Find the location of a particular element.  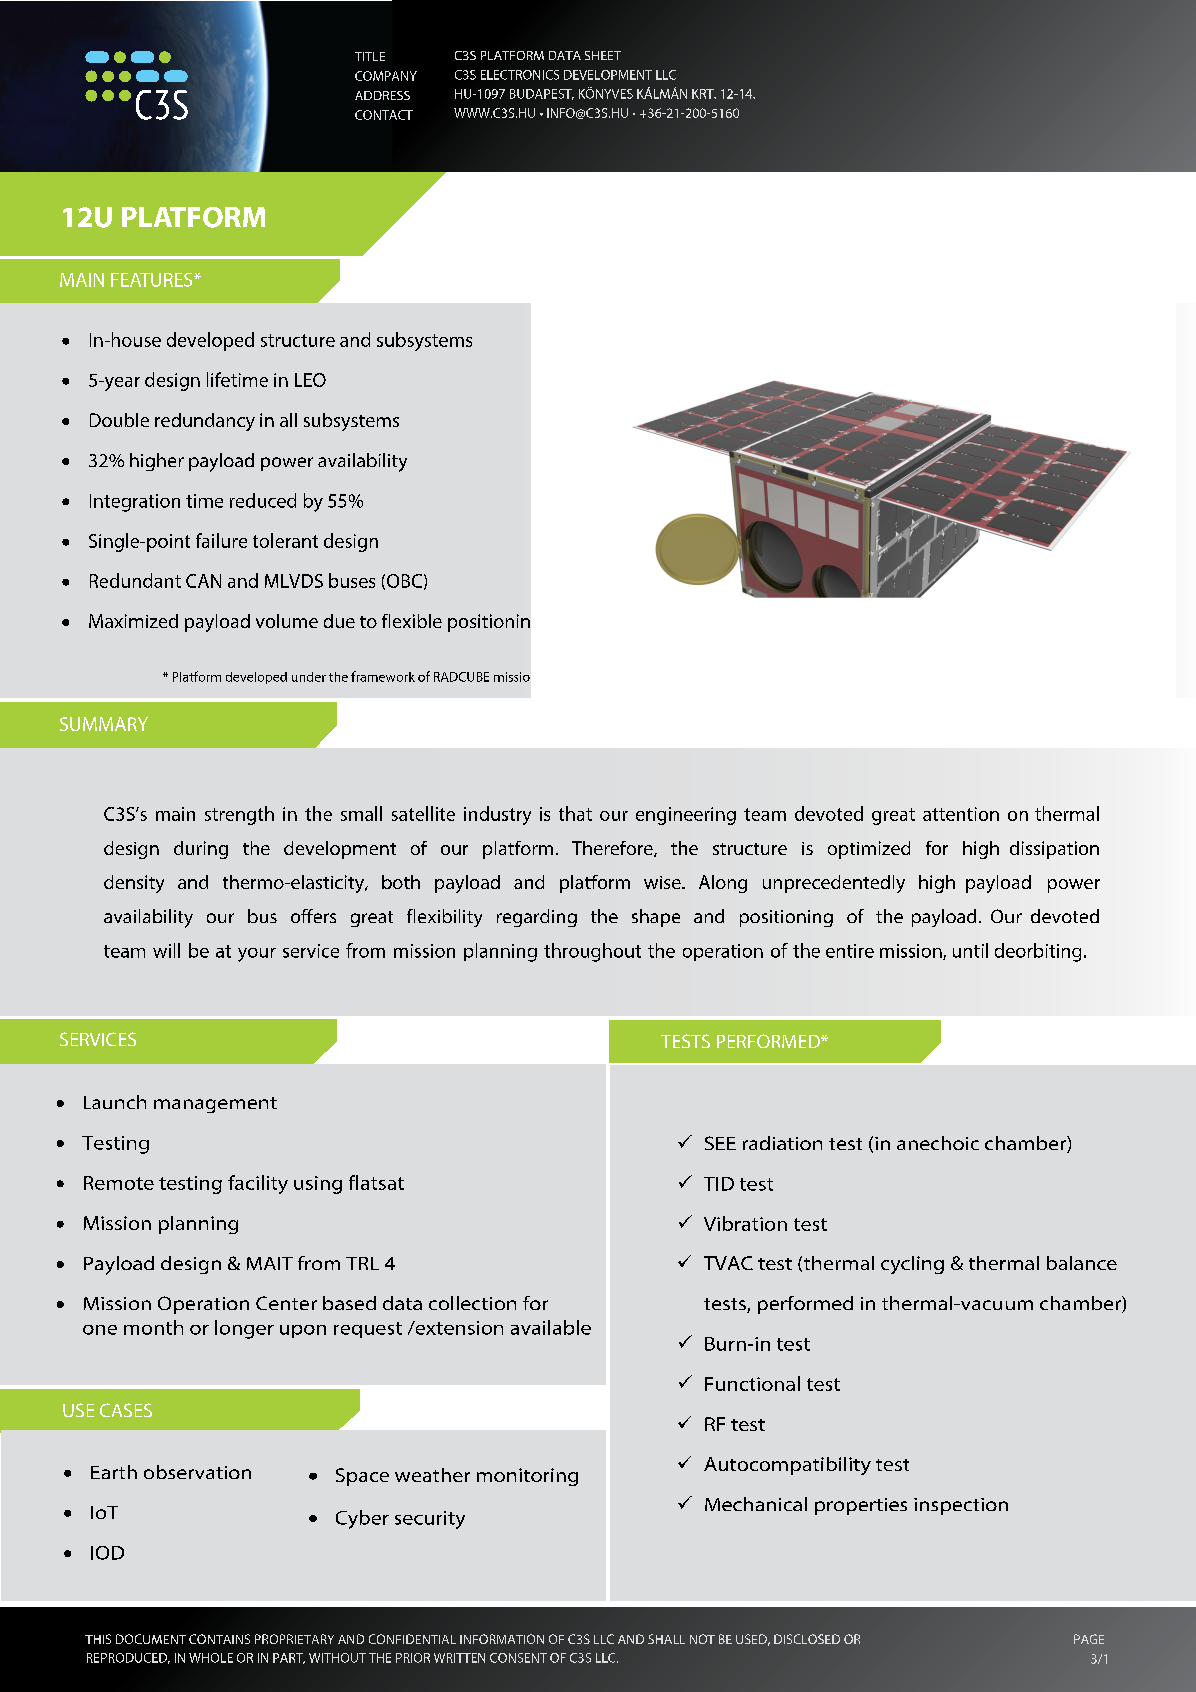

CONTAINS is located at coordinates (219, 1639).
